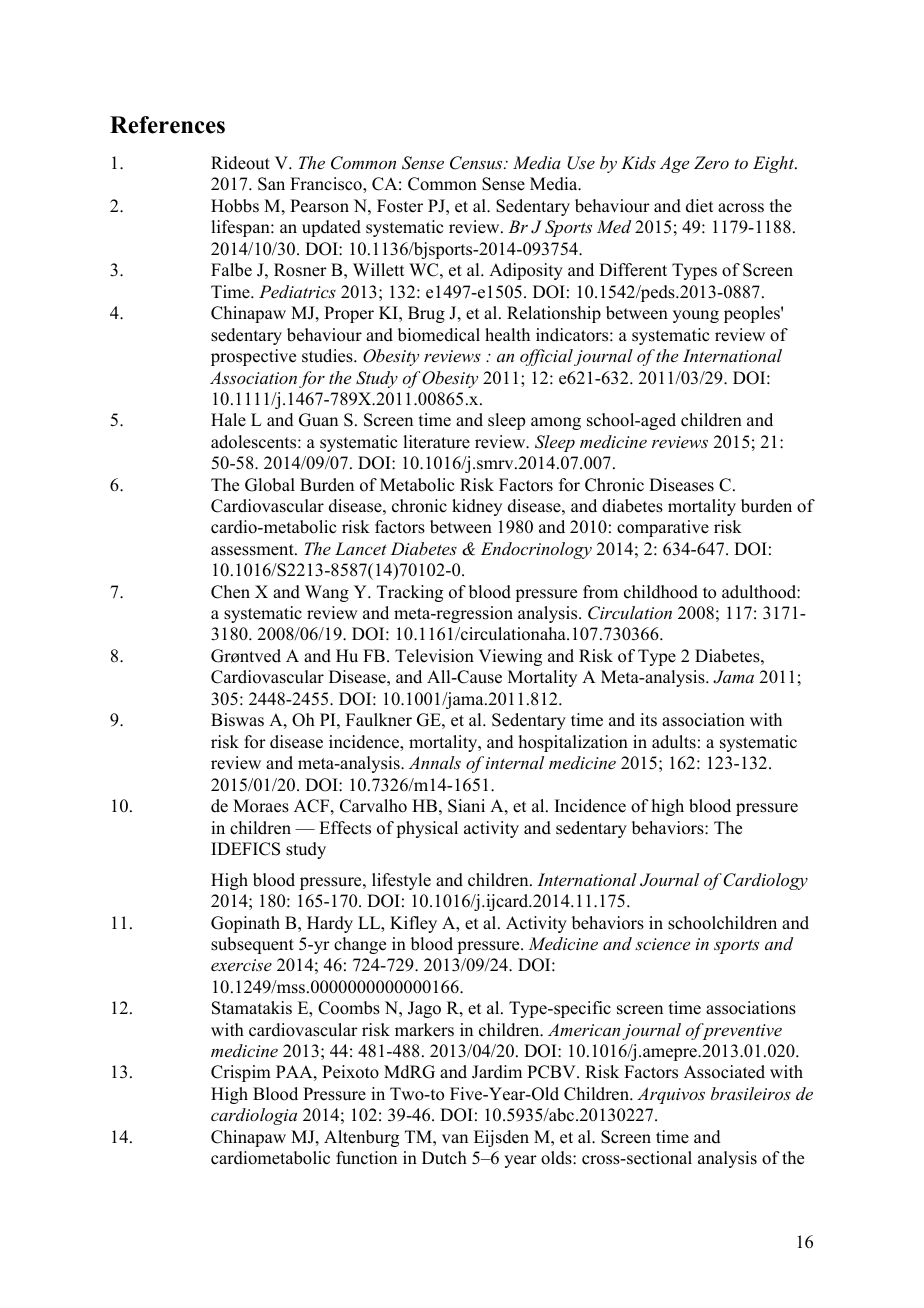 This screenshot has height=1308, width=924. I want to click on childhood, so click(661, 592).
